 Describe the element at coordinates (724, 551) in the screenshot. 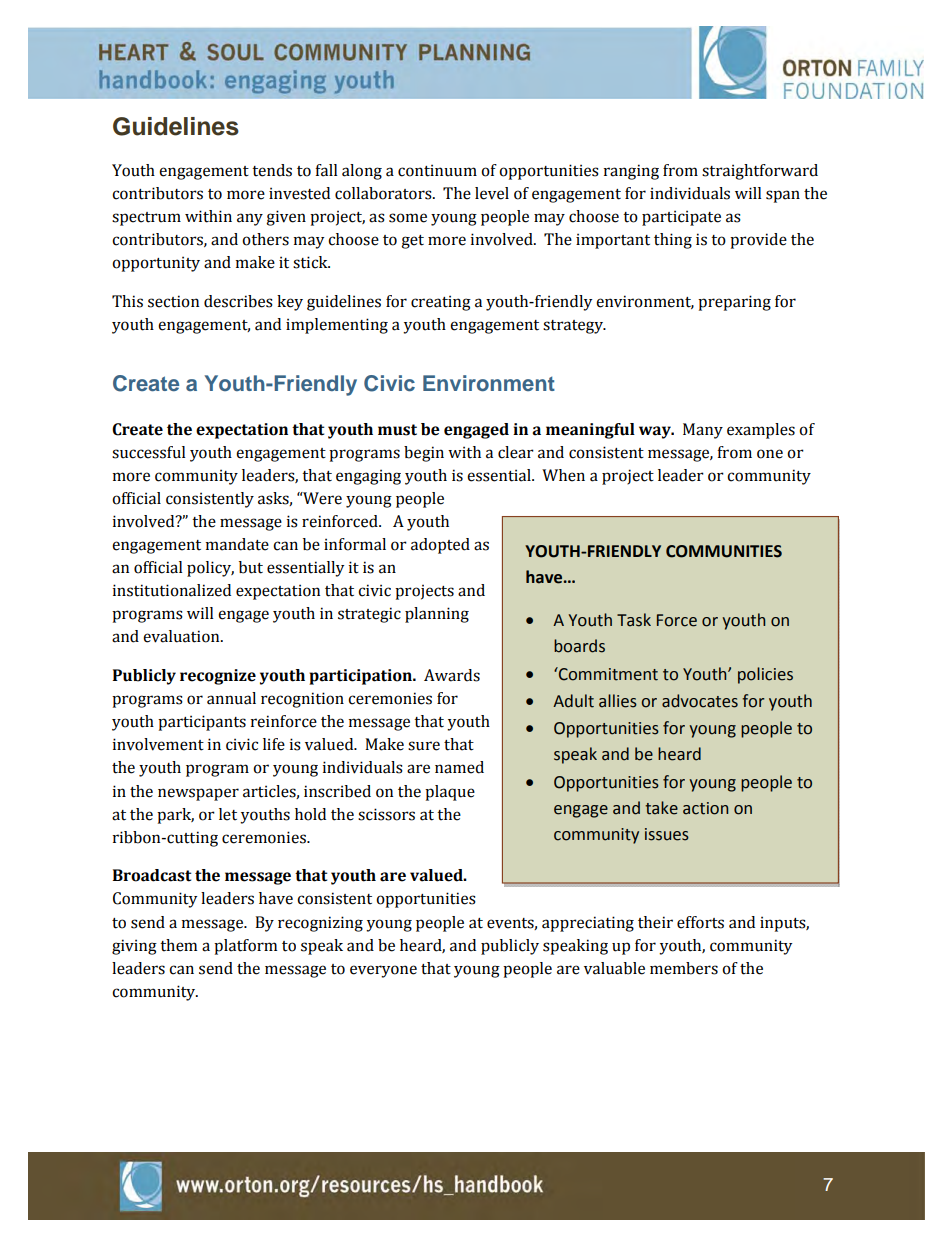

I see `COMMUNITIES` at that location.
